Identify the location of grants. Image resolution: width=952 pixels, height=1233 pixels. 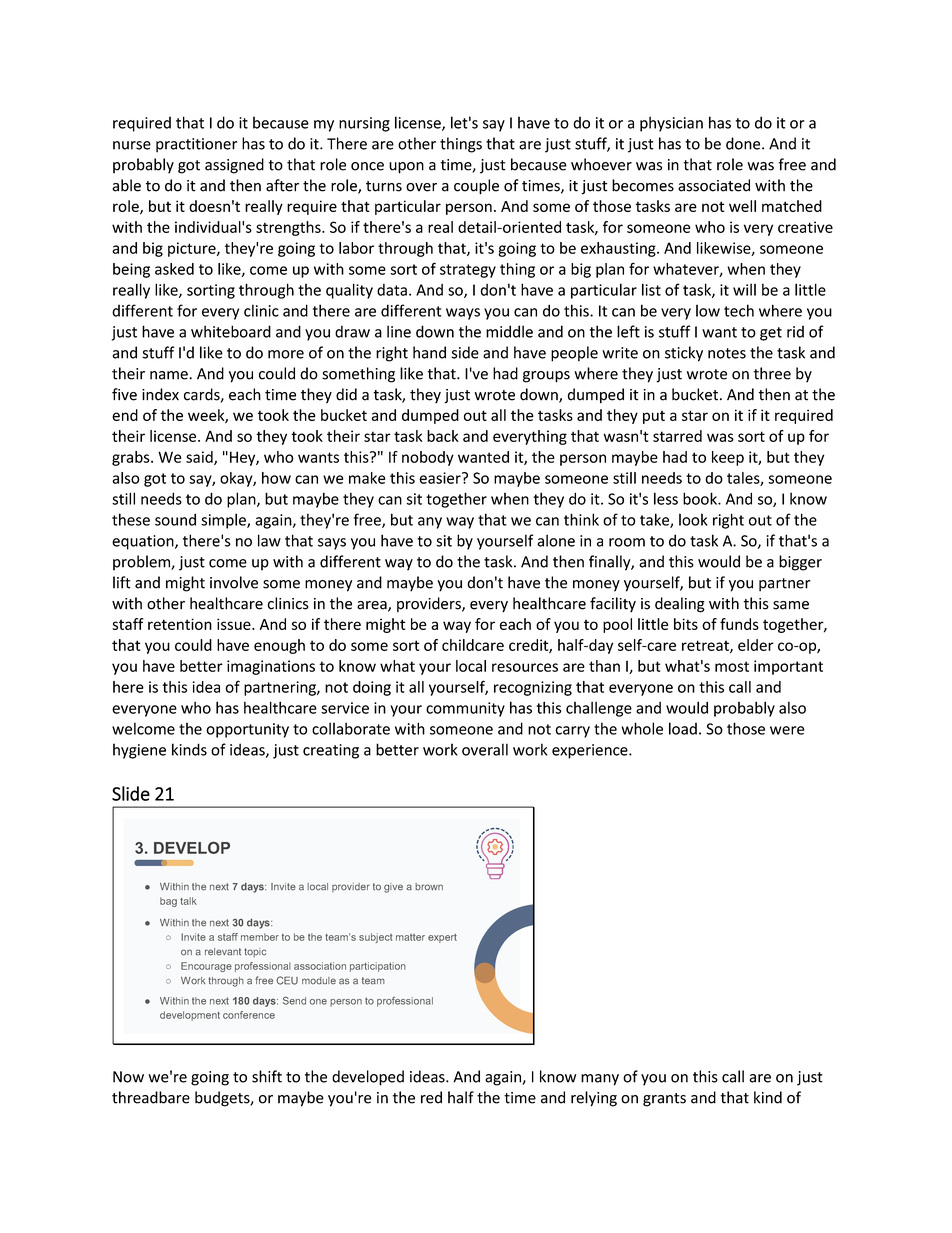
(664, 1100).
